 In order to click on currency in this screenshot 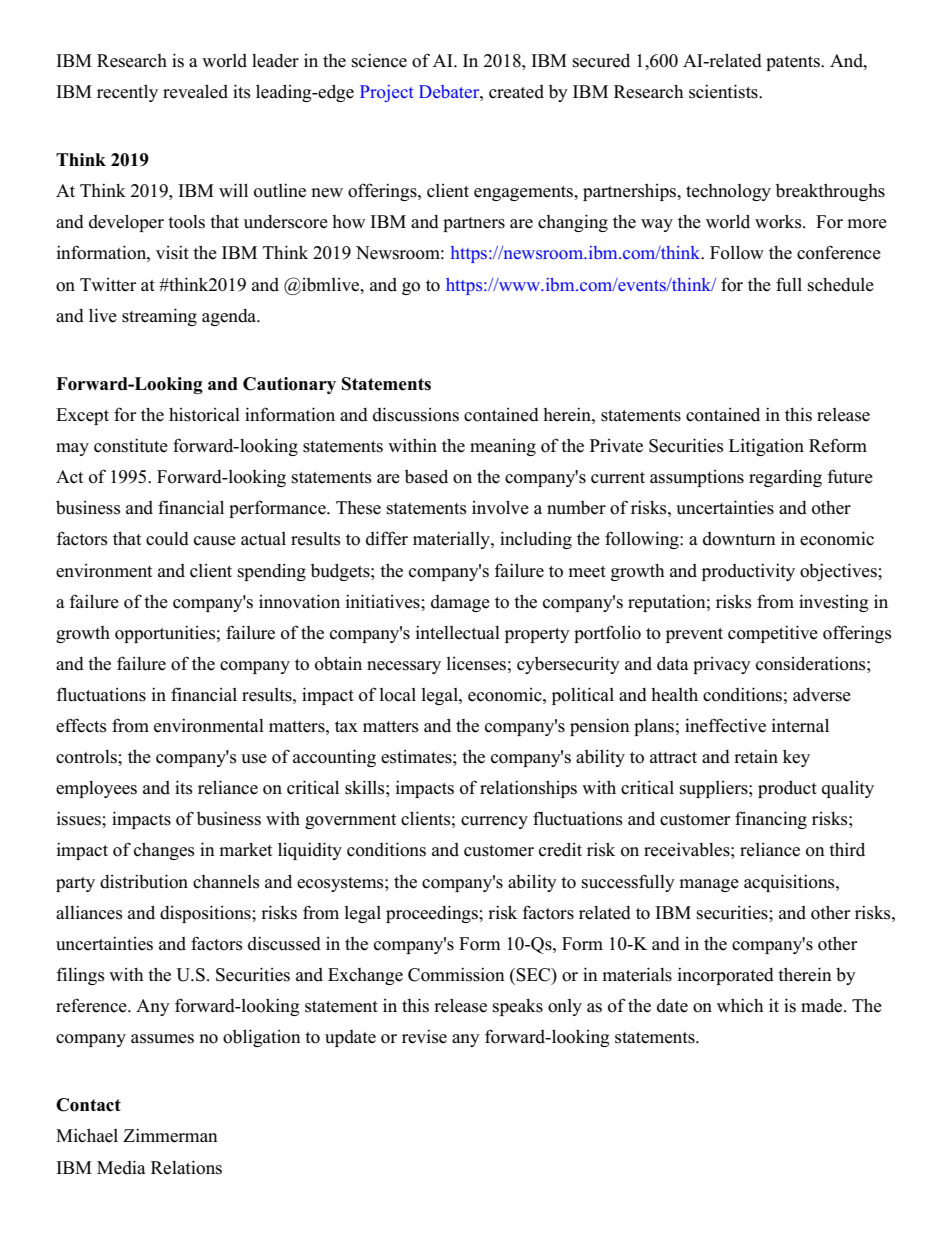, I will do `click(494, 822)`.
